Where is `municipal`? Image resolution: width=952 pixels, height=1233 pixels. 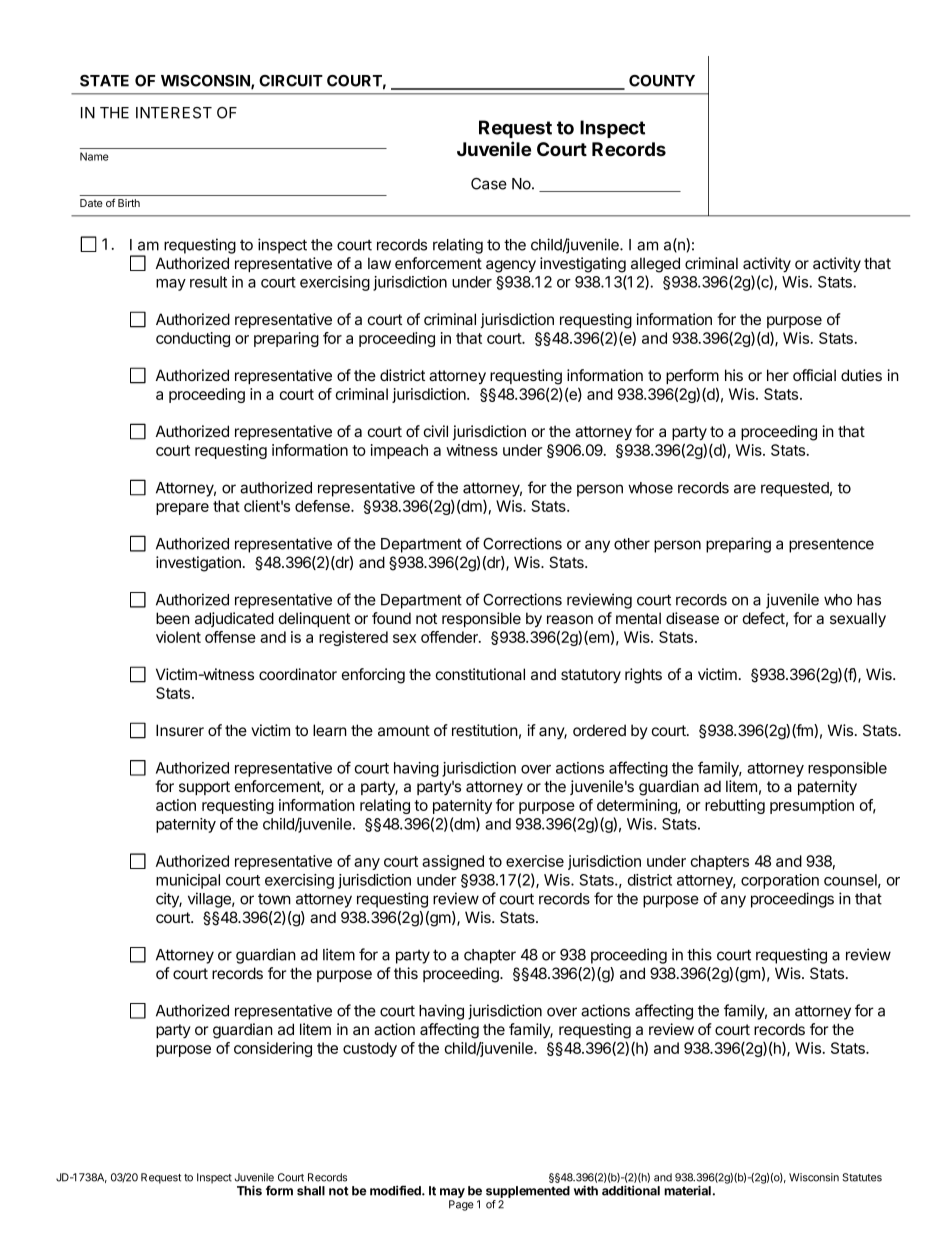 municipal is located at coordinates (188, 881).
